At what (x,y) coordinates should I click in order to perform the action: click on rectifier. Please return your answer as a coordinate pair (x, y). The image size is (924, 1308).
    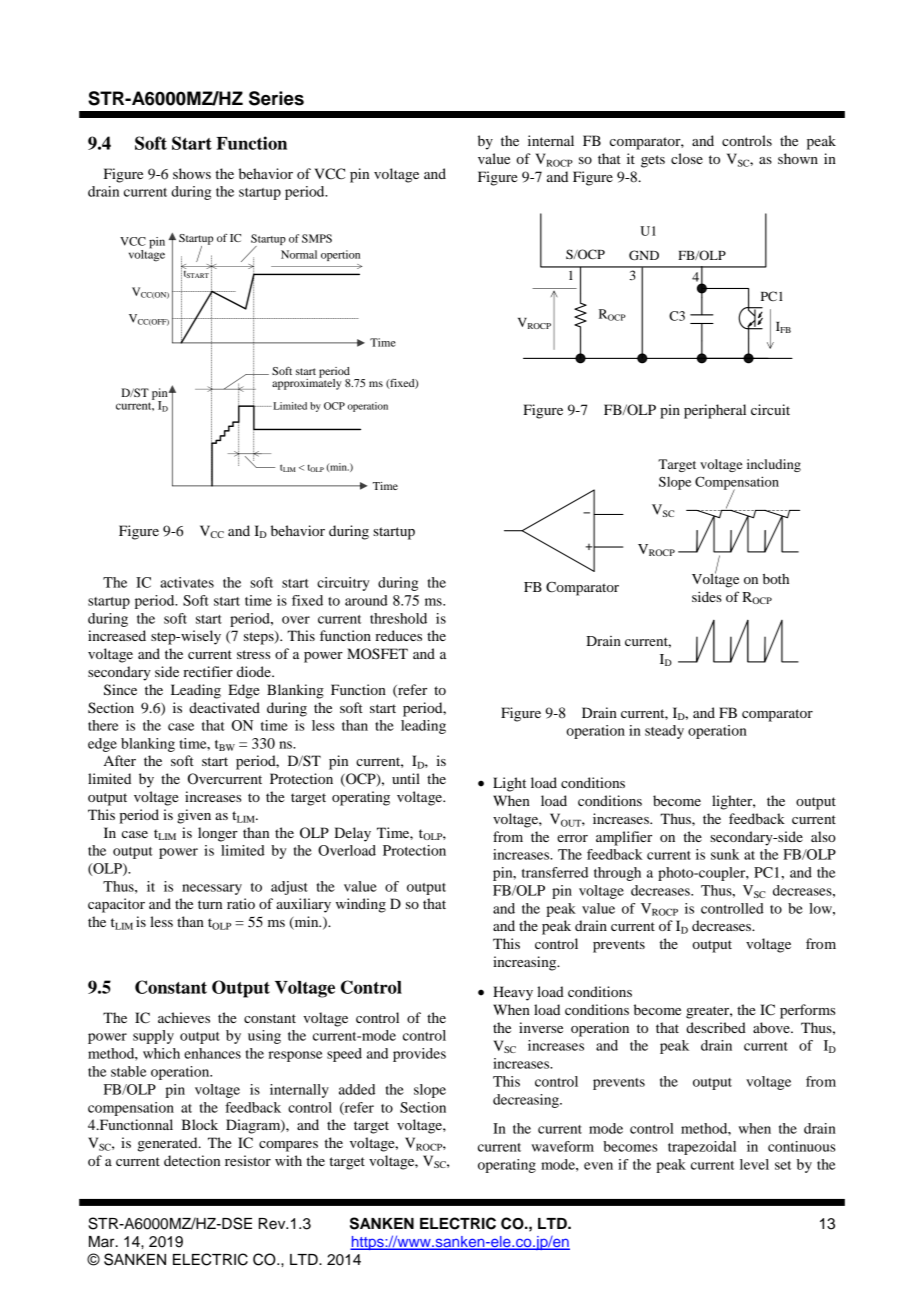
    Looking at the image, I should click on (208, 671).
